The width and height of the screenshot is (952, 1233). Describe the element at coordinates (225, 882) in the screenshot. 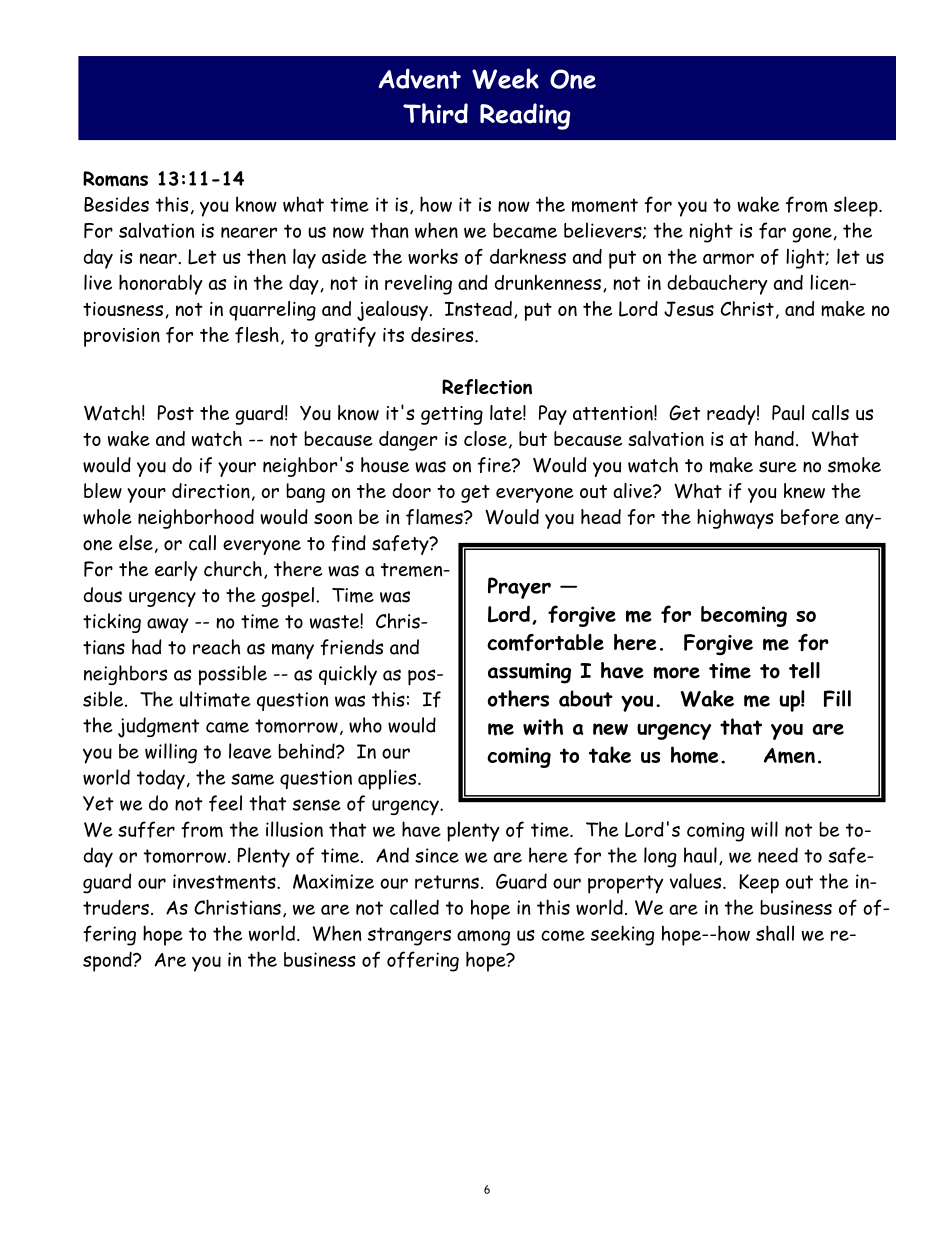

I see `investments` at that location.
